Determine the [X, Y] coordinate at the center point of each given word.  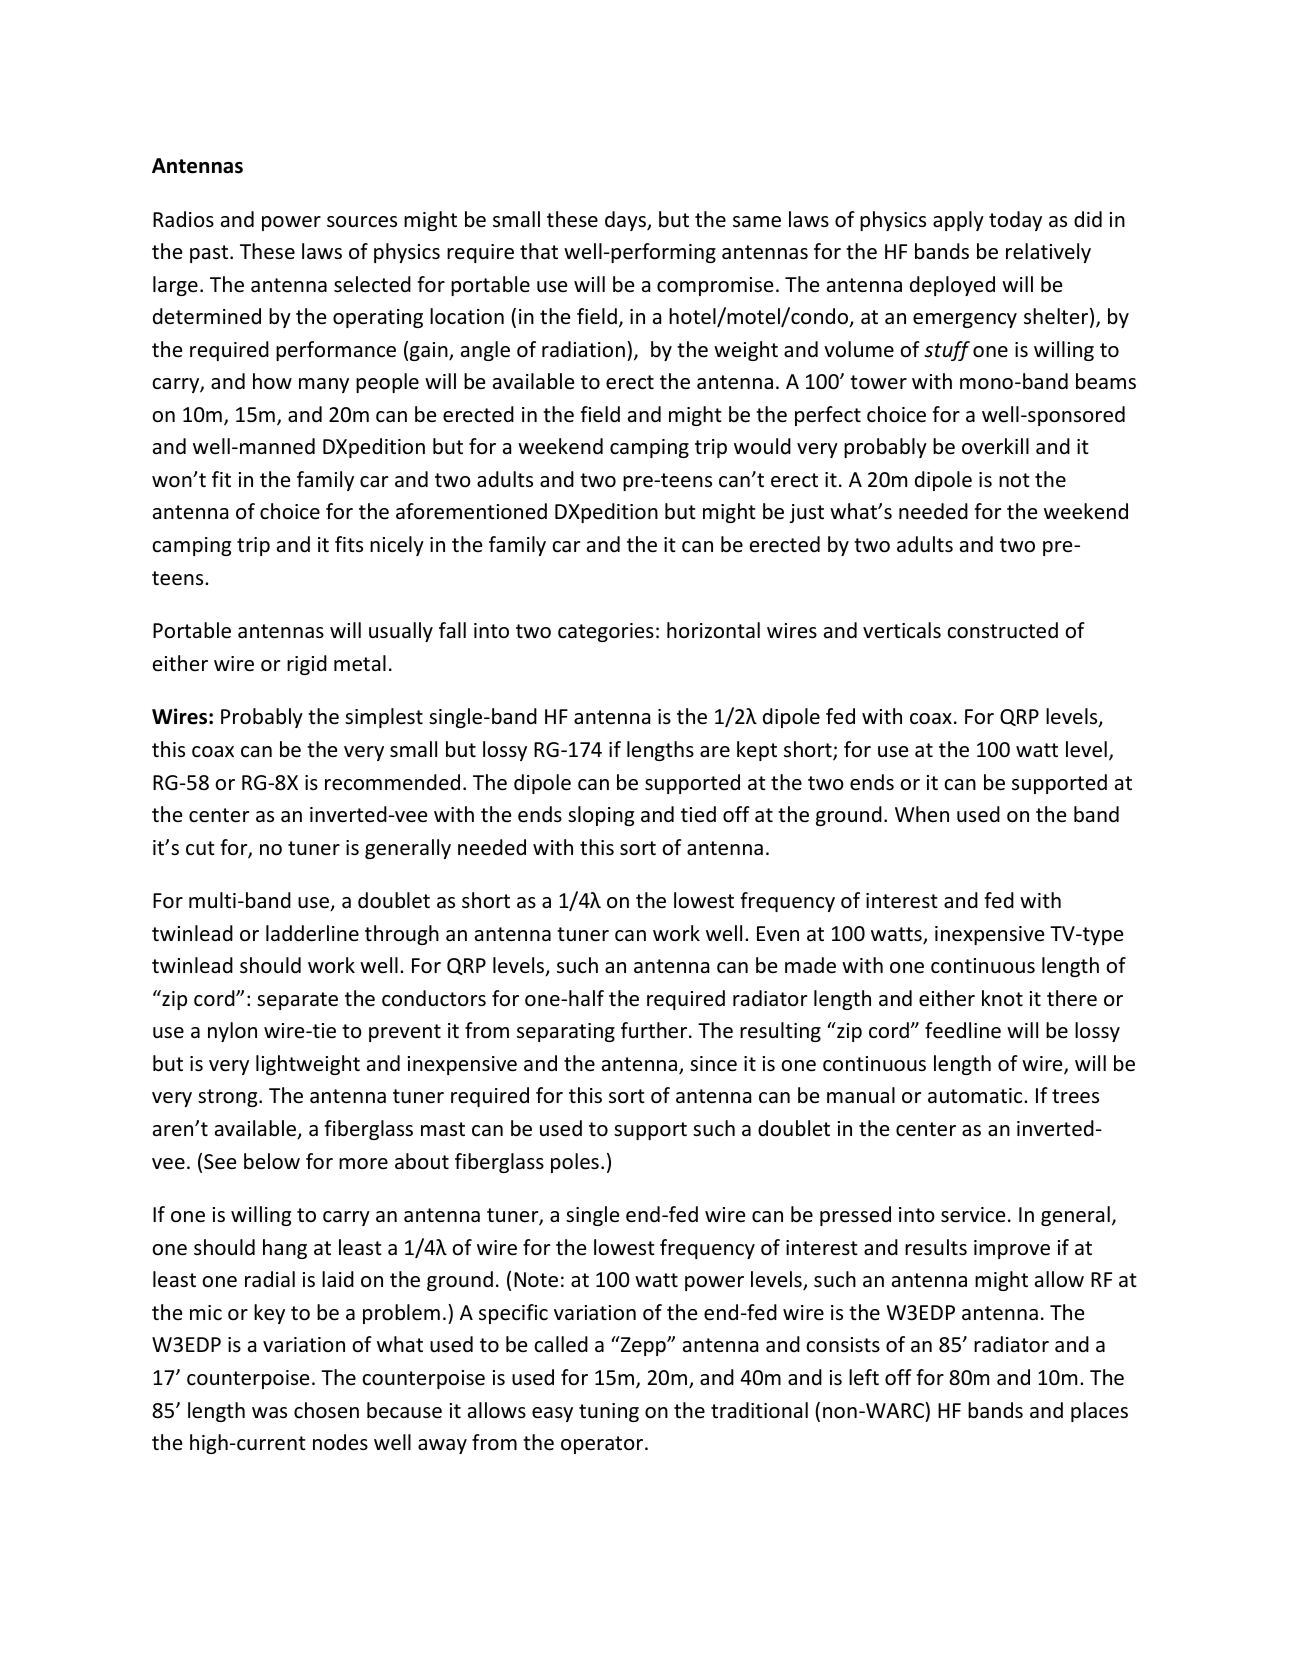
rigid [307, 665]
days [626, 221]
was [269, 1412]
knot [1002, 998]
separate [297, 1001]
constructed [1002, 630]
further [655, 1030]
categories [606, 632]
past [210, 254]
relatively [1048, 253]
